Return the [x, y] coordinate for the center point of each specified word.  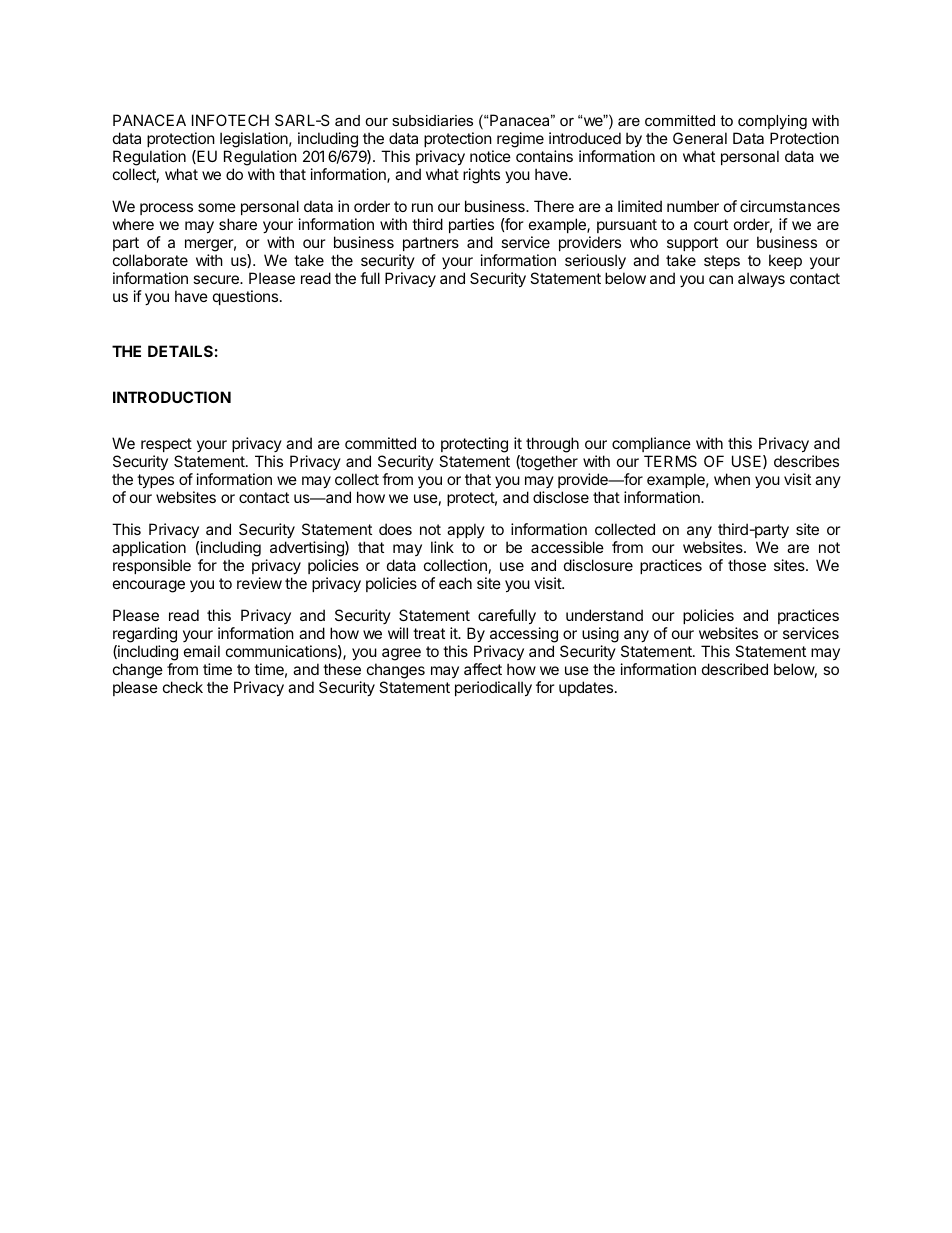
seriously [595, 261]
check [183, 687]
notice [490, 156]
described [735, 669]
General [700, 138]
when [732, 479]
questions [245, 297]
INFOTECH [230, 120]
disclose [561, 497]
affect [483, 669]
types [155, 481]
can [721, 279]
